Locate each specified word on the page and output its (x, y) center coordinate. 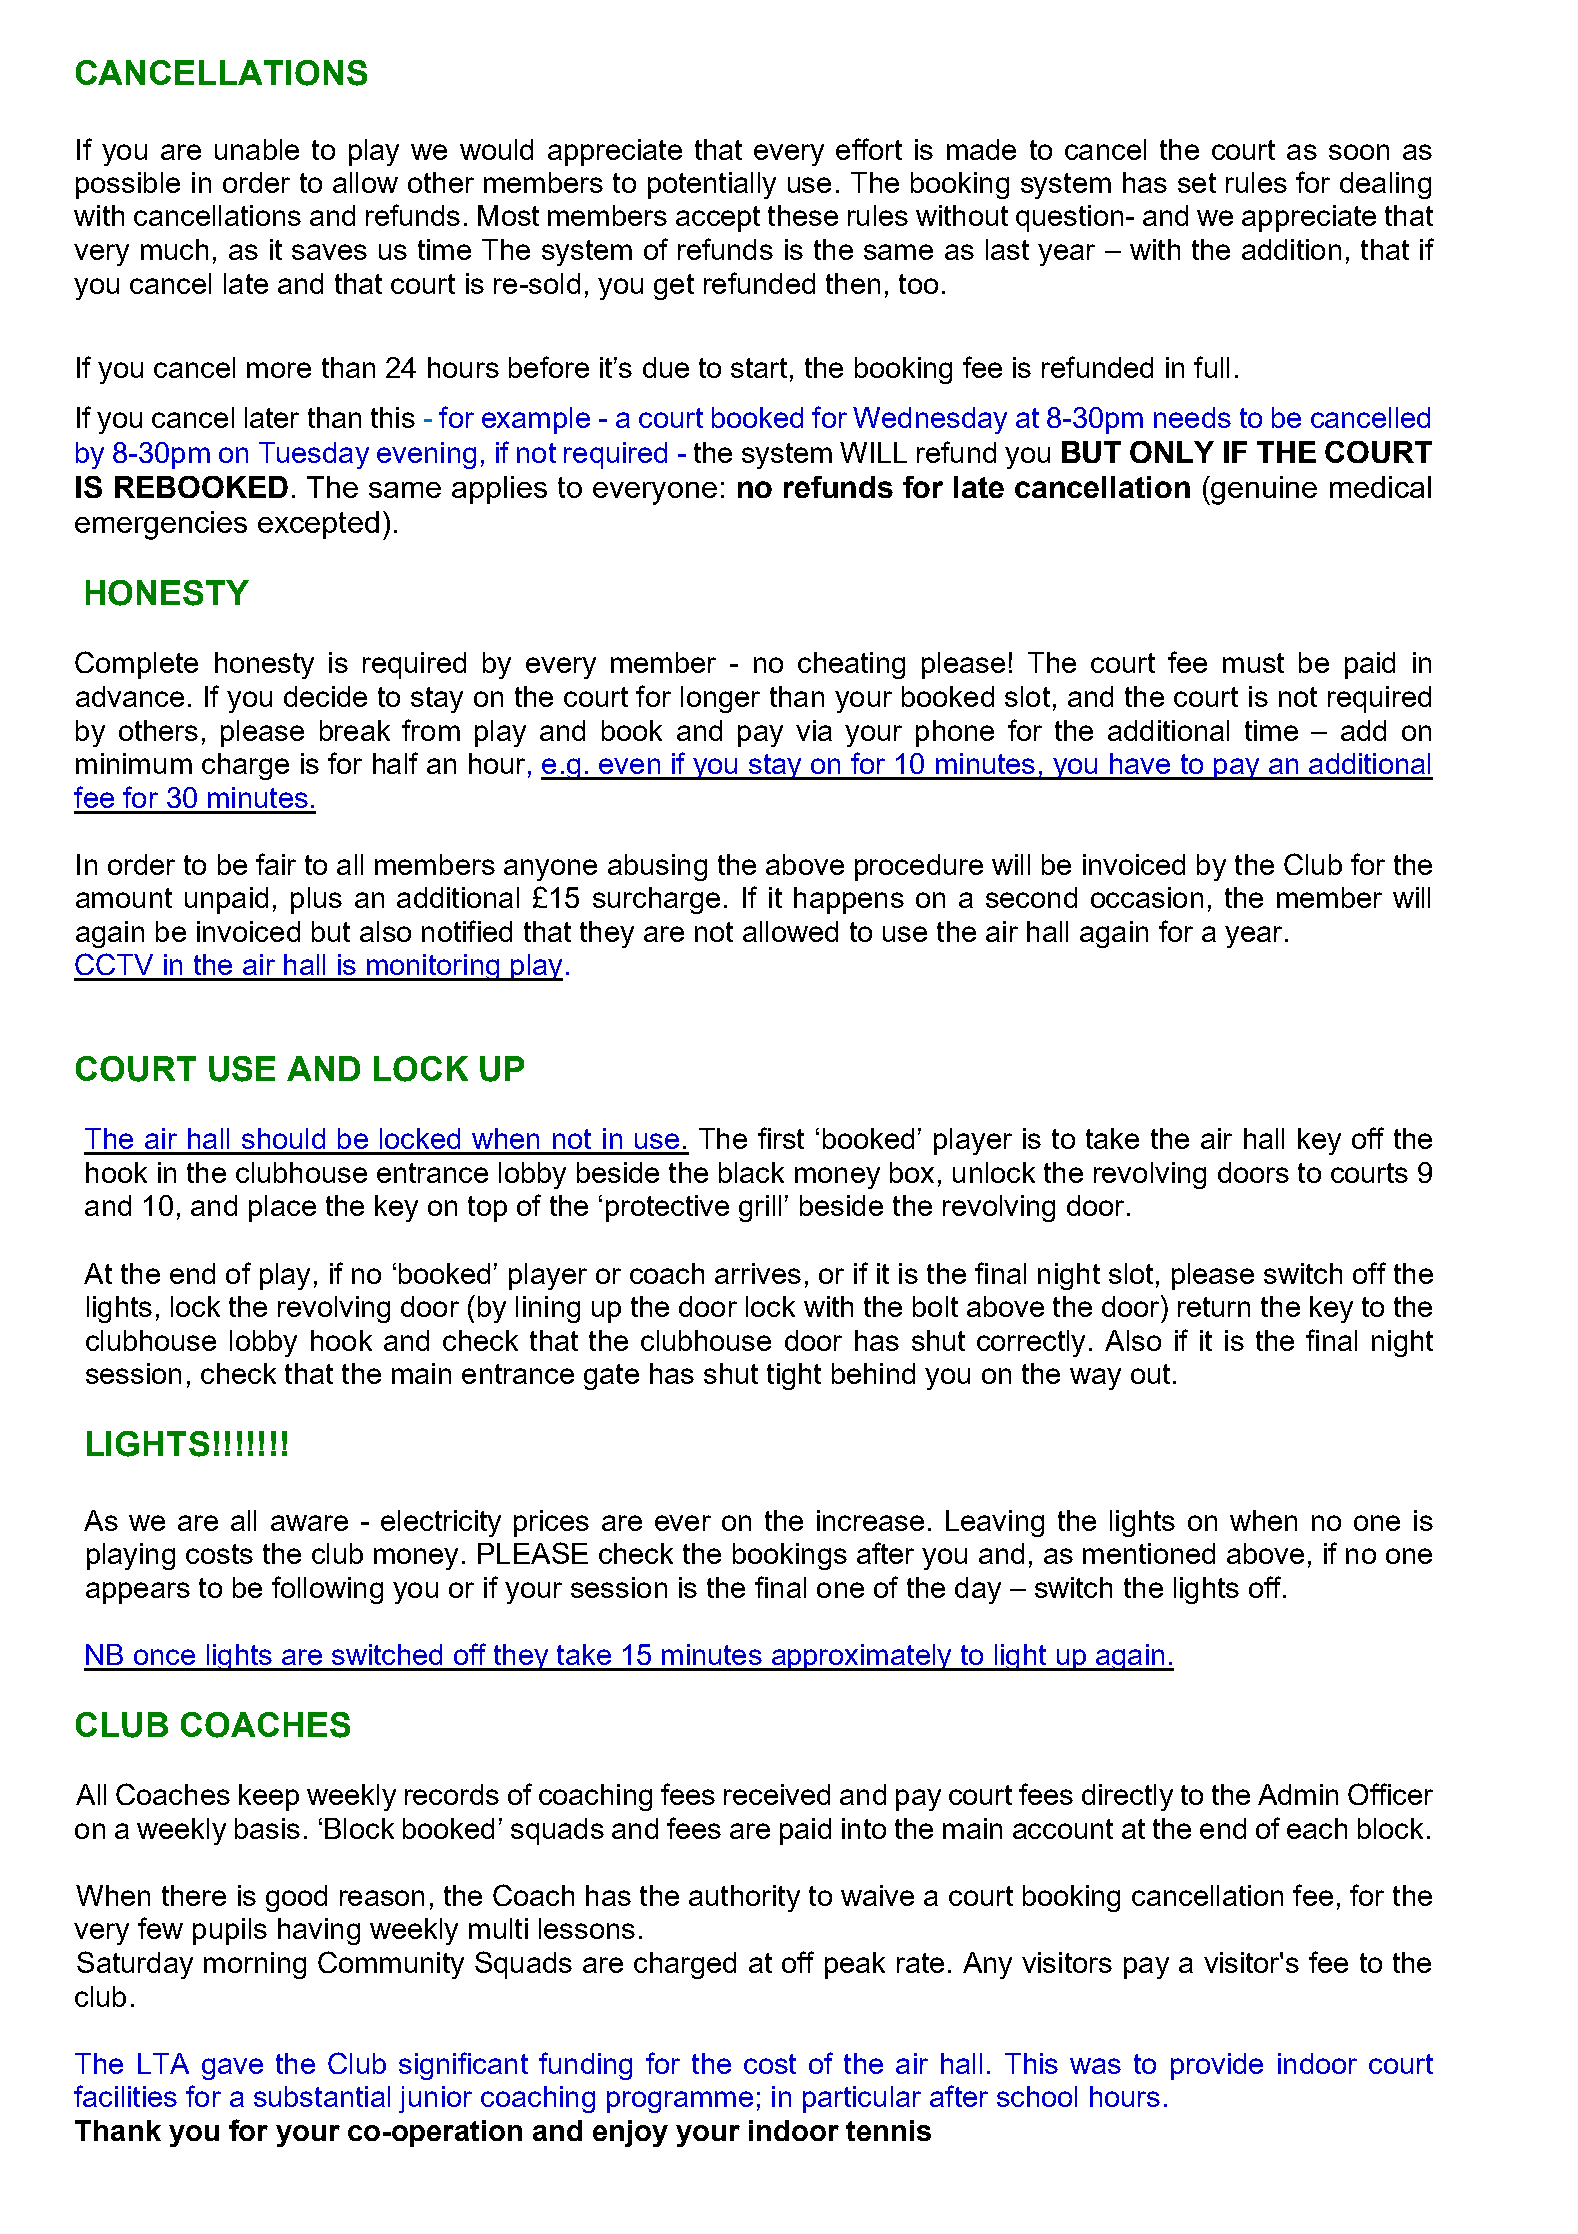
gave (232, 2069)
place (282, 1208)
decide (325, 696)
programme (680, 2102)
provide (1217, 2066)
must (1253, 663)
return (1214, 1307)
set (1197, 183)
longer (720, 699)
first (781, 1138)
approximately (861, 1657)
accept (718, 219)
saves (329, 252)
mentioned (1149, 1553)
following (327, 1590)
